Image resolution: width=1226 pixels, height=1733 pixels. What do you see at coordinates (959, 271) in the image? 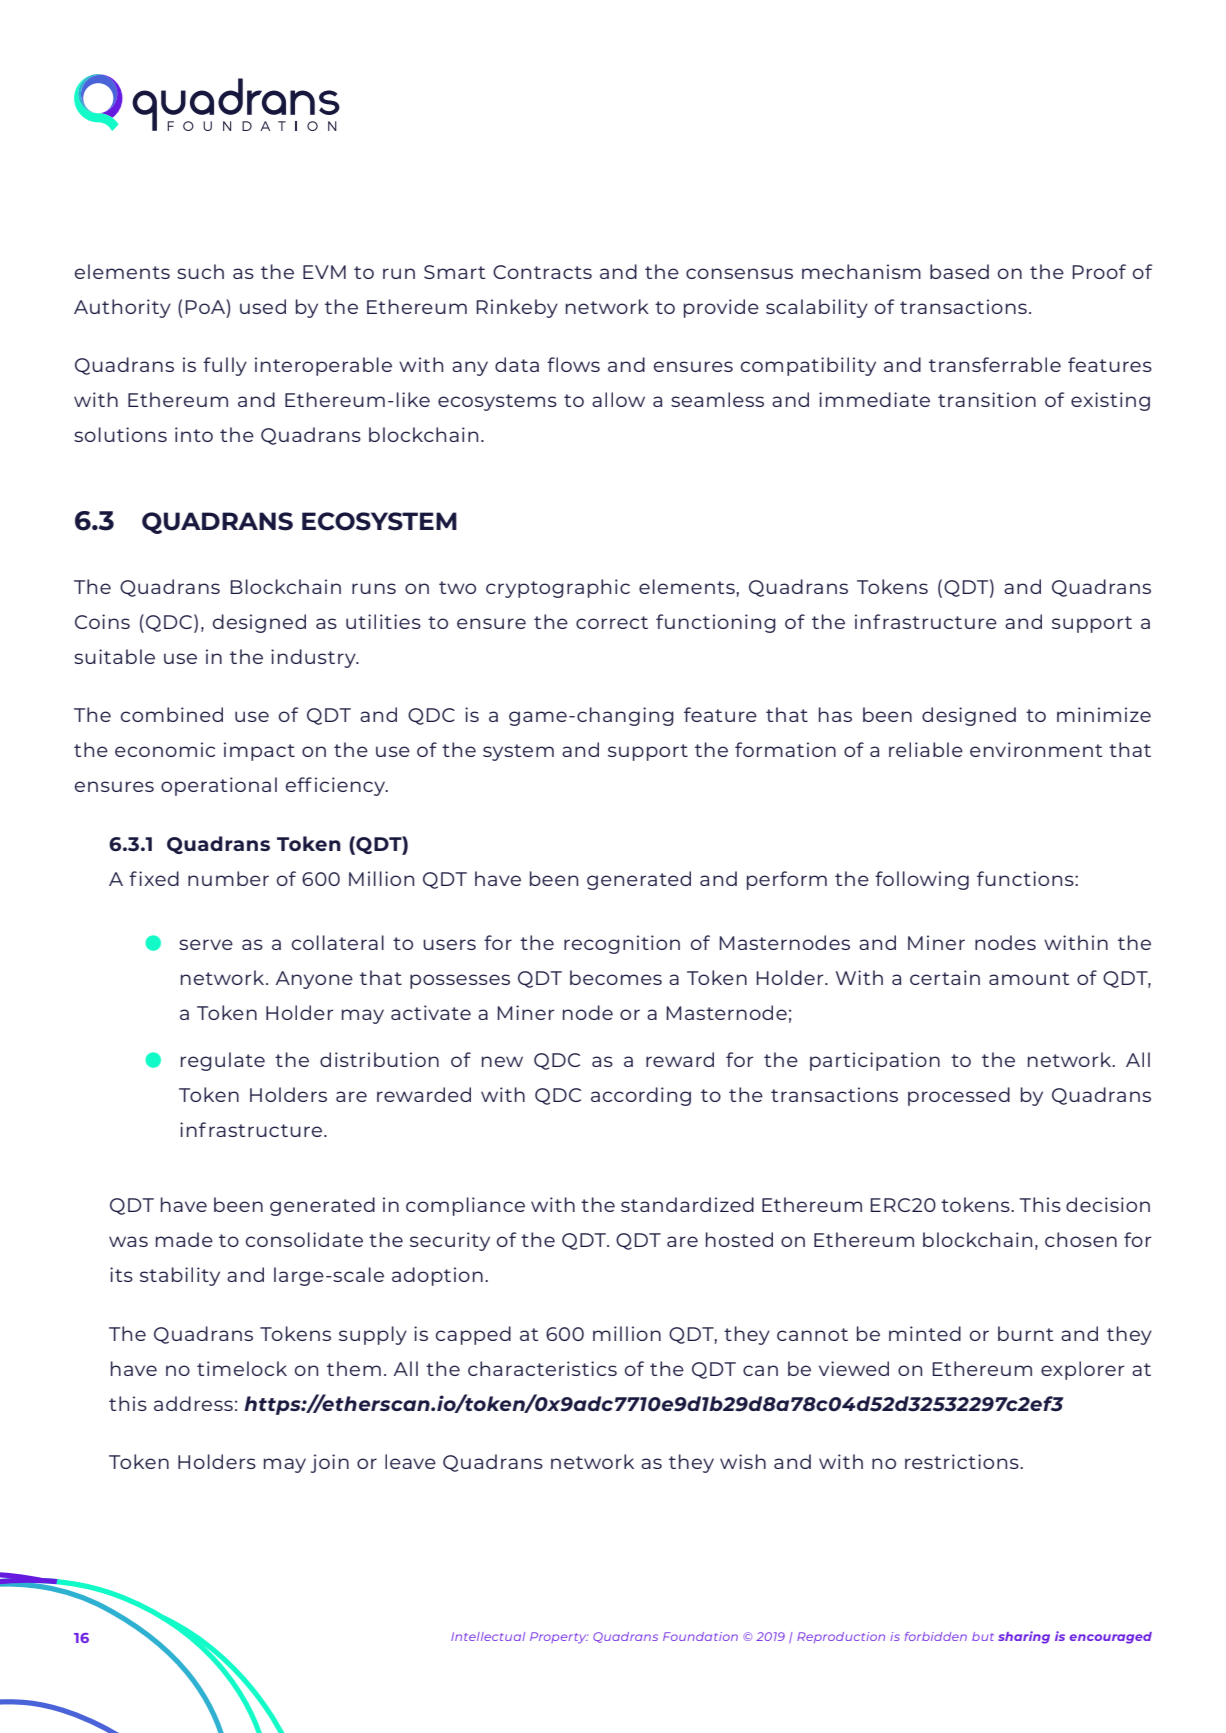
I see `based` at bounding box center [959, 271].
